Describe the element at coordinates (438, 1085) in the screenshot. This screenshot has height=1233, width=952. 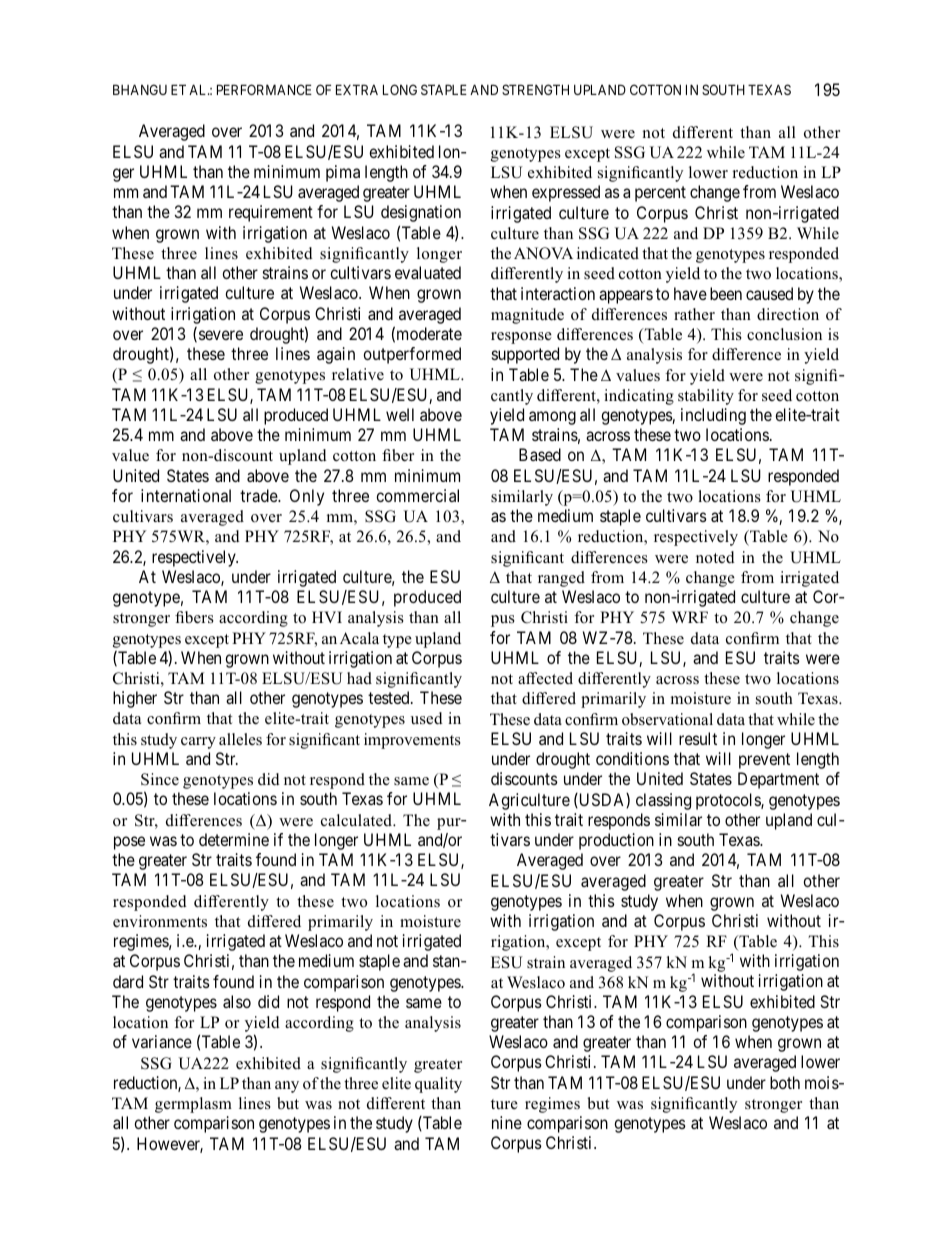
I see `quality` at that location.
